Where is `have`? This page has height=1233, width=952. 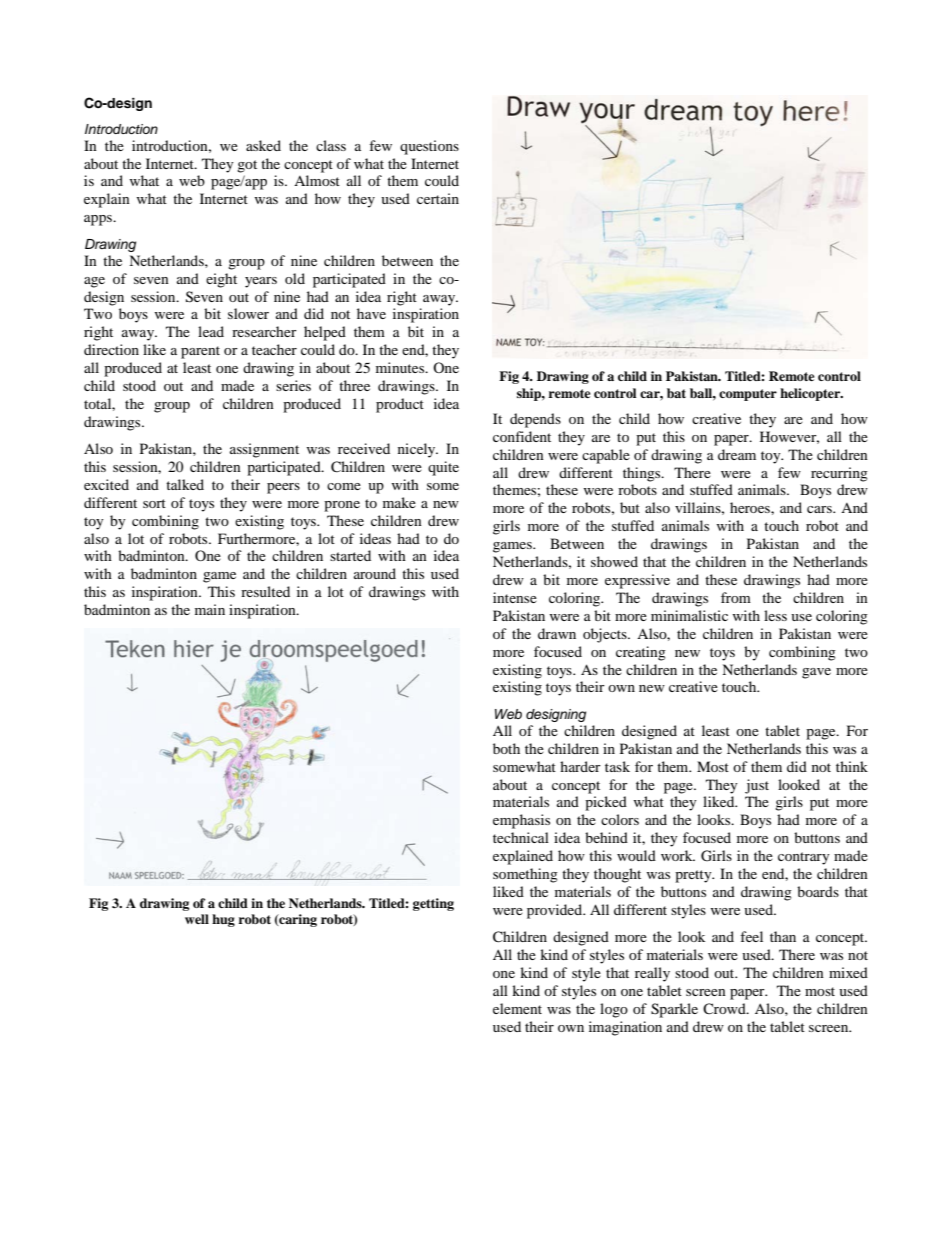 have is located at coordinates (371, 313).
